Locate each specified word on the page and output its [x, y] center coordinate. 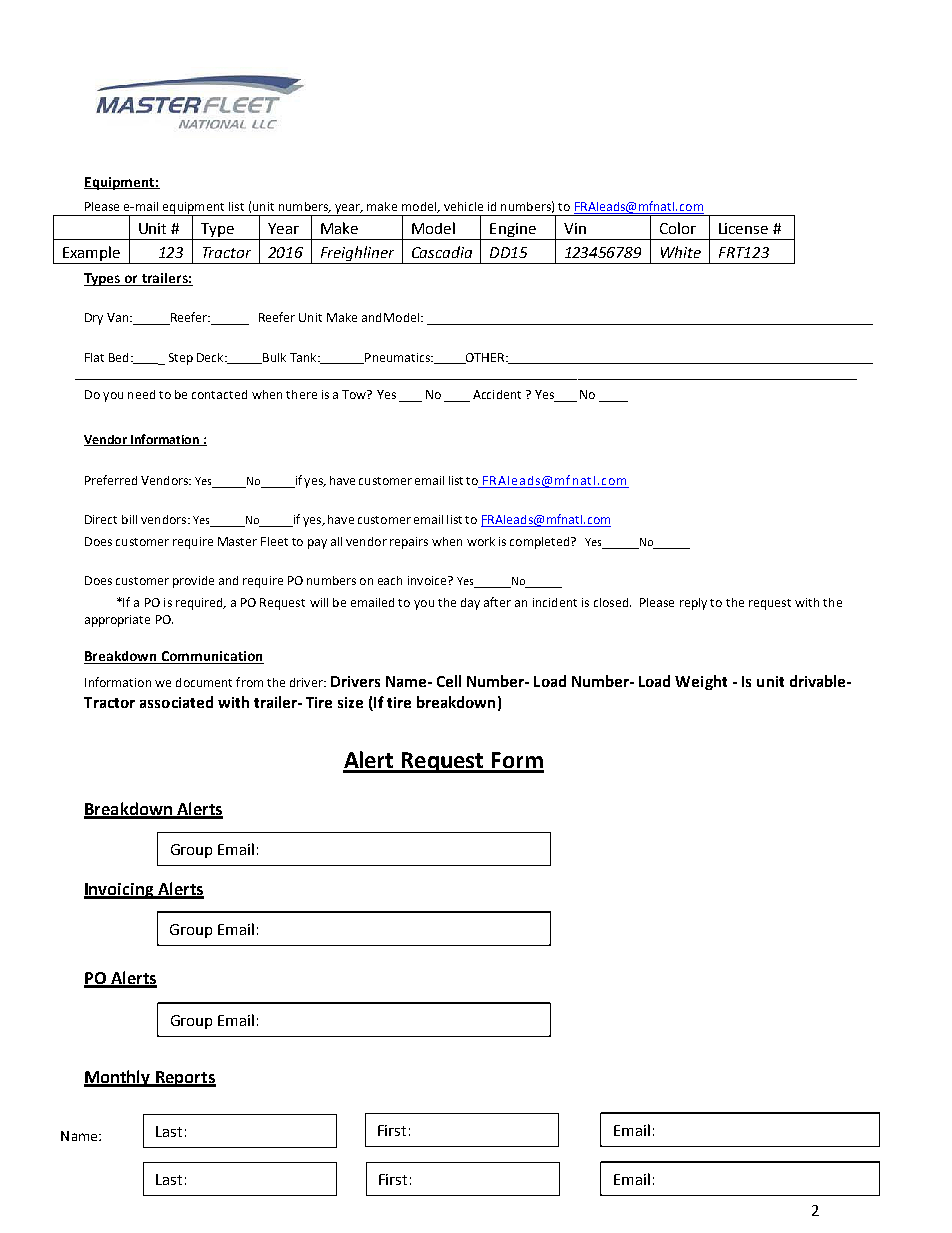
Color [678, 228]
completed [541, 543]
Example [91, 255]
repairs [409, 543]
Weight [701, 682]
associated [176, 702]
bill [129, 519]
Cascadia [442, 252]
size [350, 702]
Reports [184, 1079]
